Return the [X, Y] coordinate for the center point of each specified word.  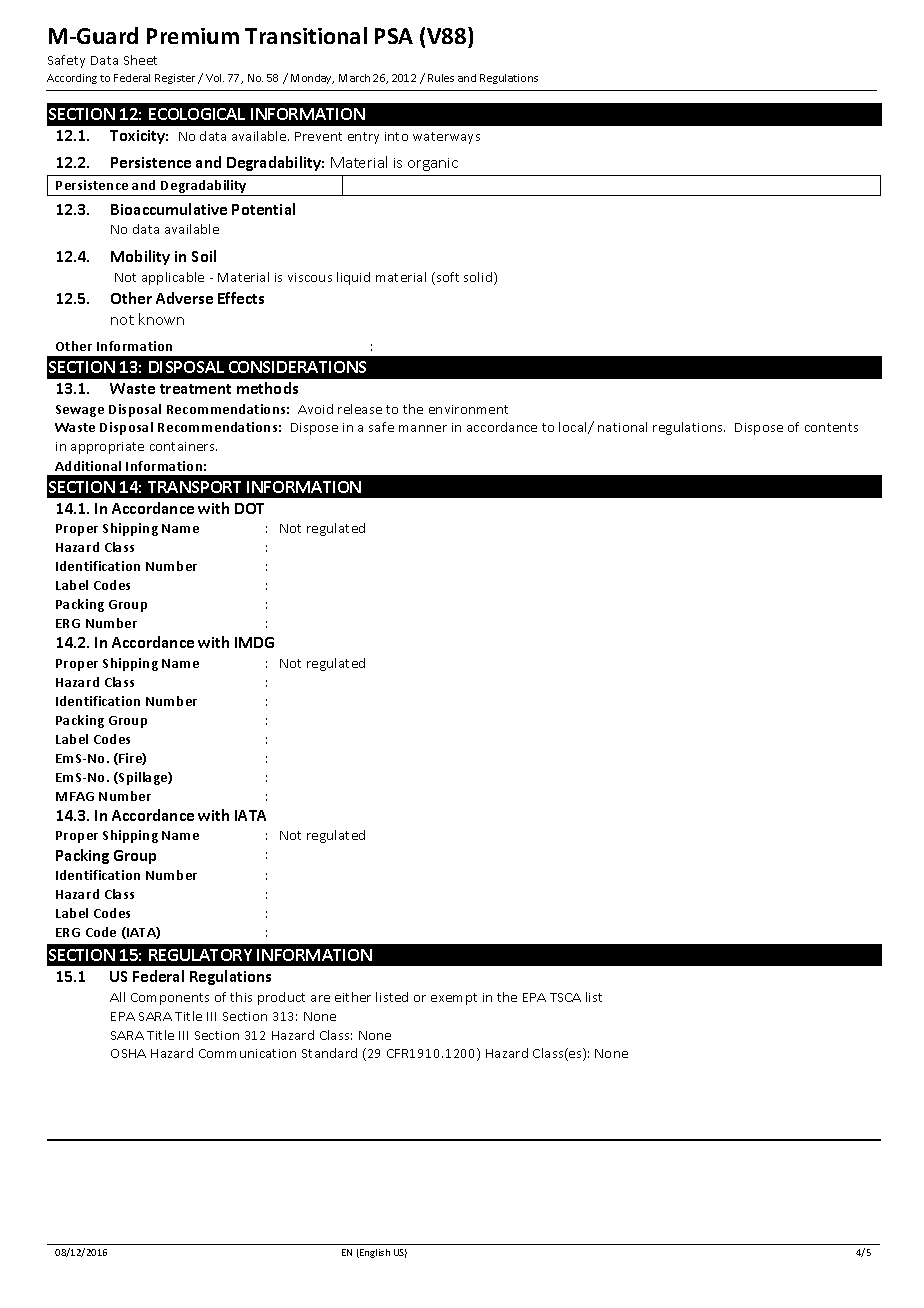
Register [175, 79]
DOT [249, 508]
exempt [454, 999]
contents [831, 427]
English [374, 1253]
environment [468, 409]
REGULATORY [200, 955]
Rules [441, 78]
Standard [329, 1053]
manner [423, 428]
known [161, 319]
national [622, 427]
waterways [446, 138]
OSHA [128, 1053]
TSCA [565, 997]
